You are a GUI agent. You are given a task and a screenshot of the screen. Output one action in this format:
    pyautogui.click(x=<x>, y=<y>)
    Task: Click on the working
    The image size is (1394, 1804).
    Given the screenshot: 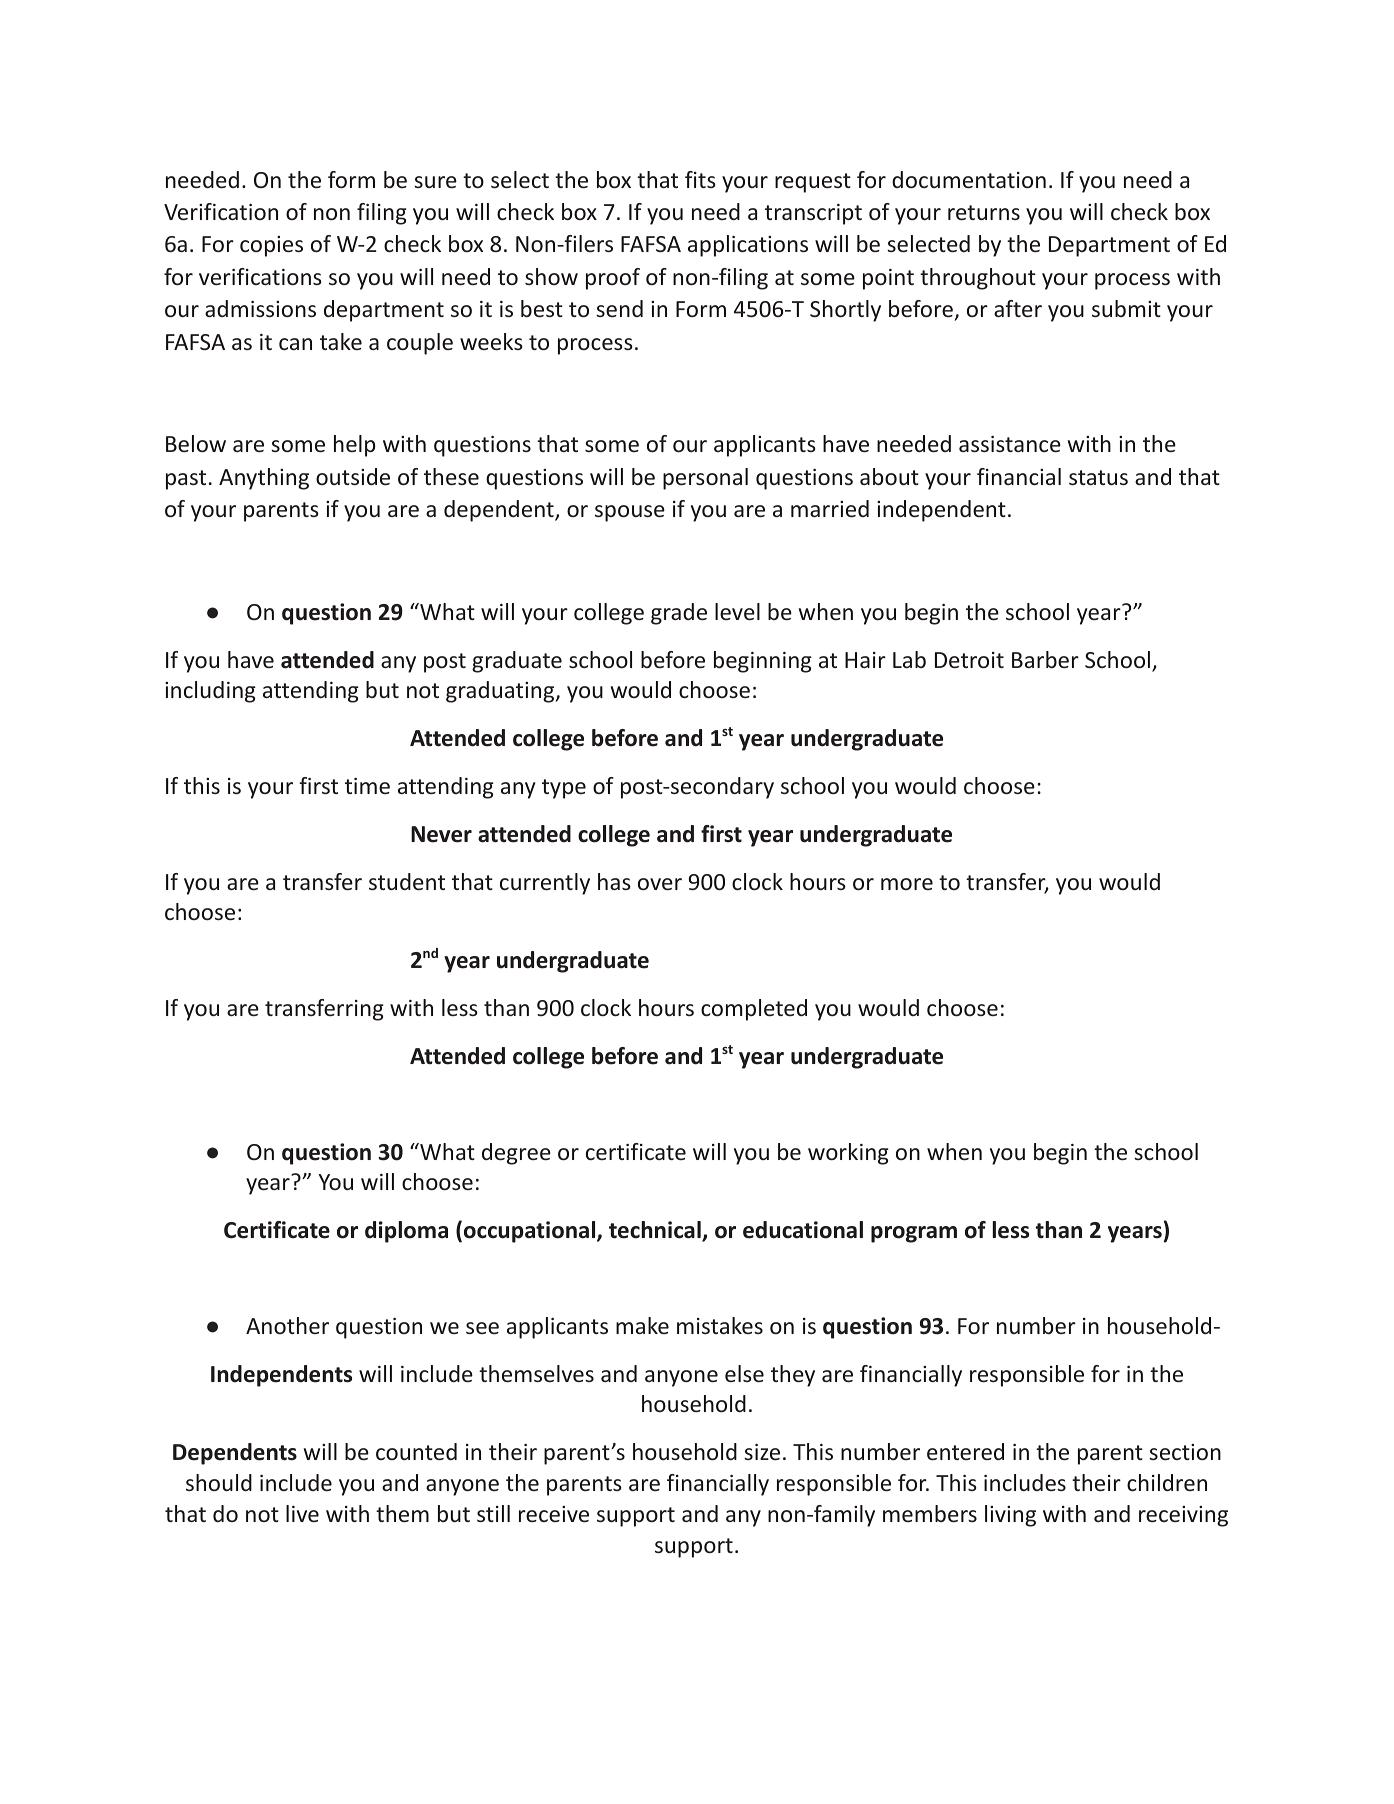 What is the action you would take?
    pyautogui.click(x=848, y=1154)
